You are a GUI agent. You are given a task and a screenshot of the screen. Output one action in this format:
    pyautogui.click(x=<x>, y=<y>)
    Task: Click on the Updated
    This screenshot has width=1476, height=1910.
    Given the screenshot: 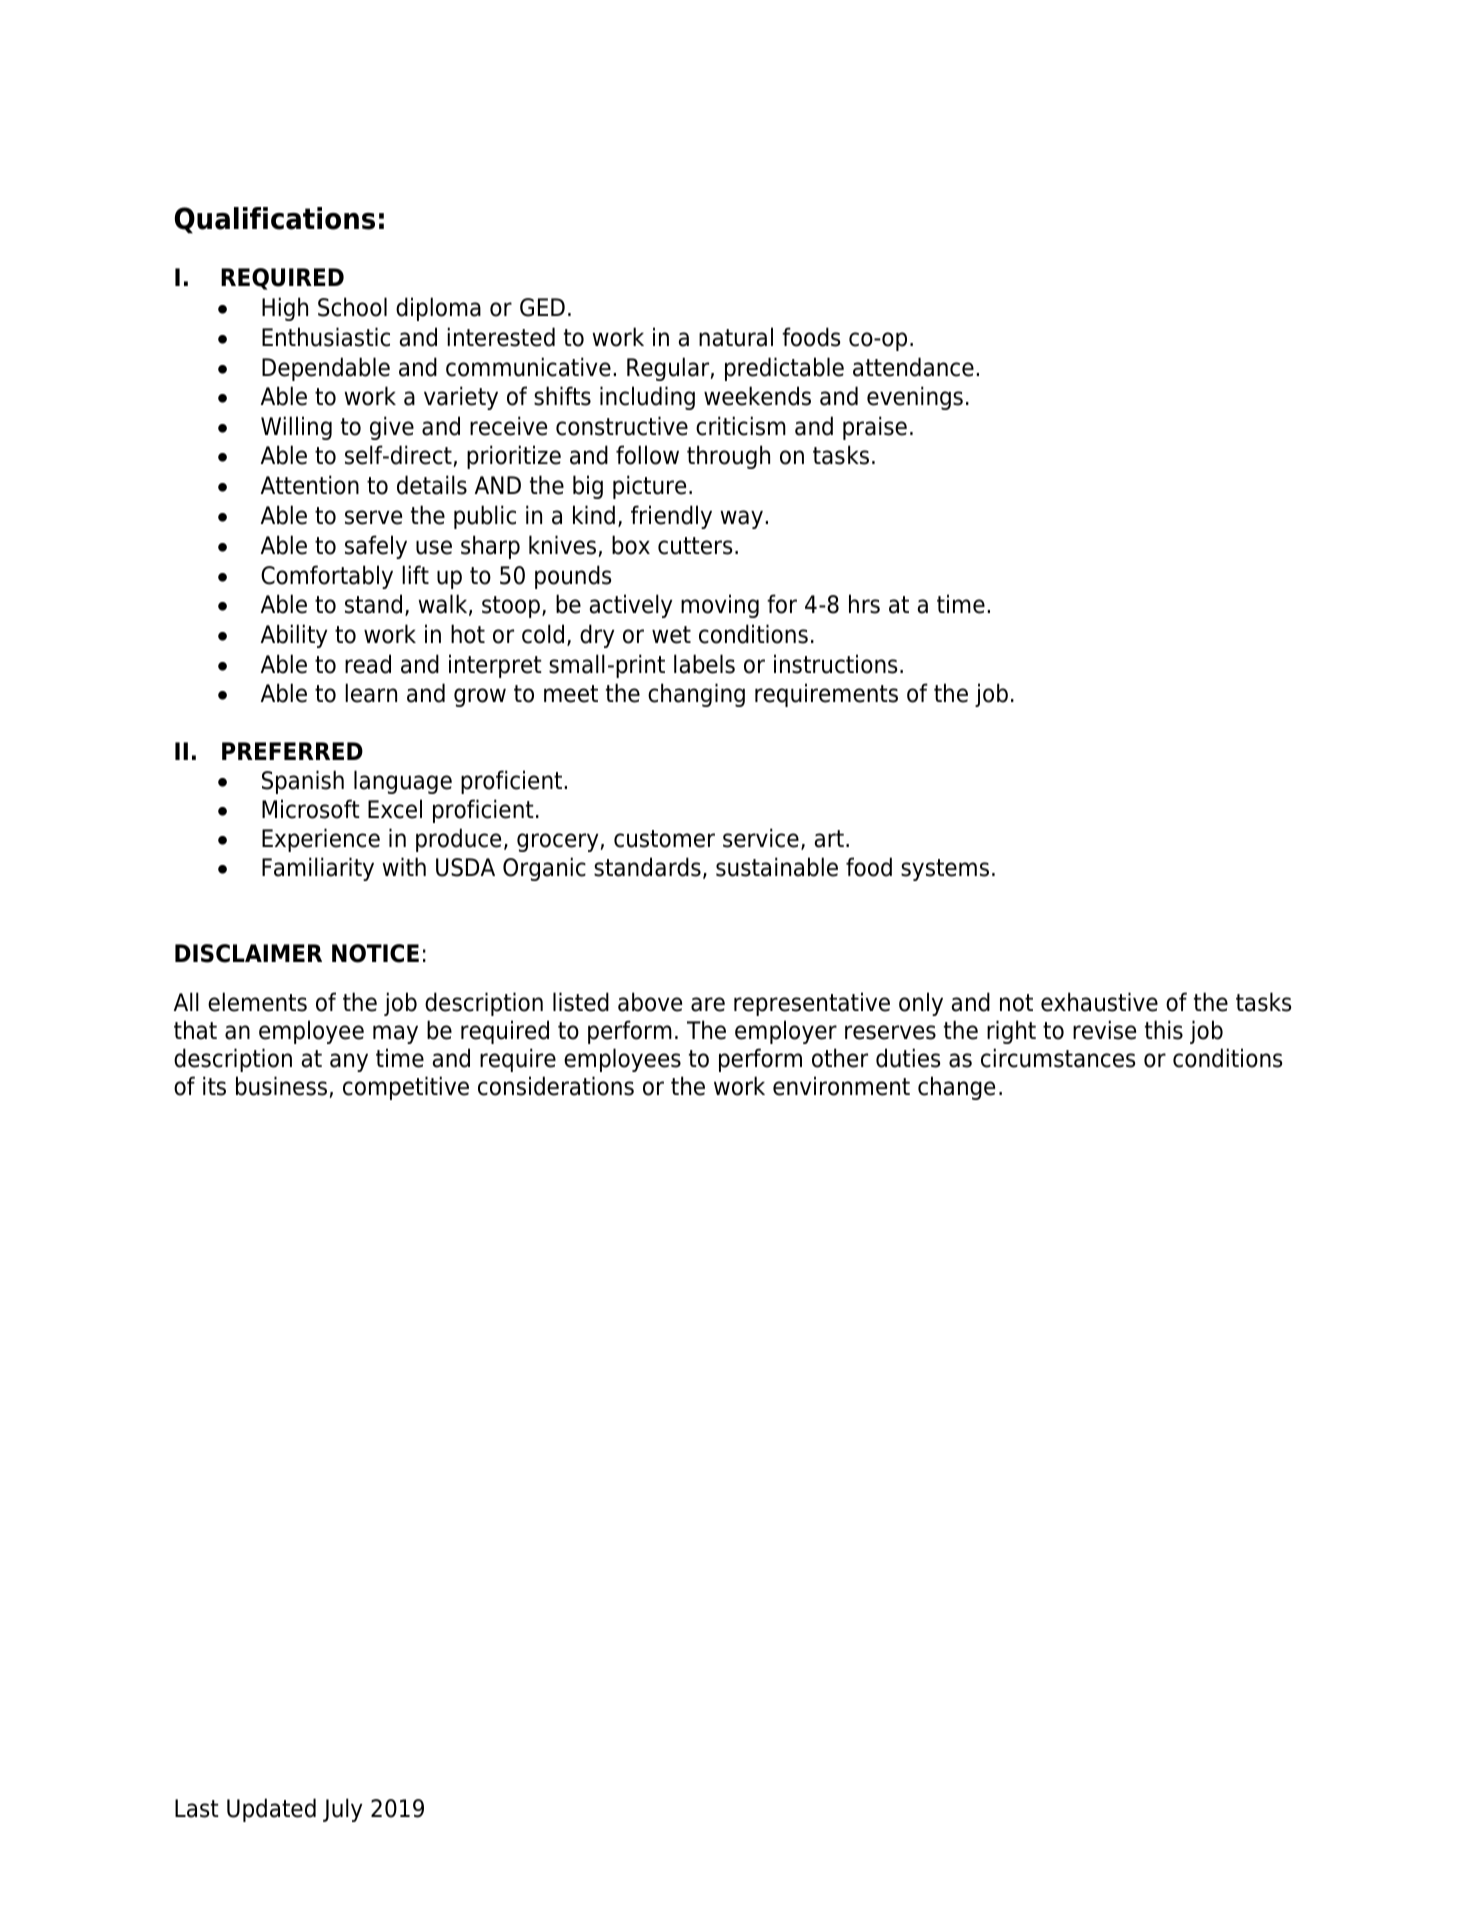 What is the action you would take?
    pyautogui.click(x=271, y=1810)
